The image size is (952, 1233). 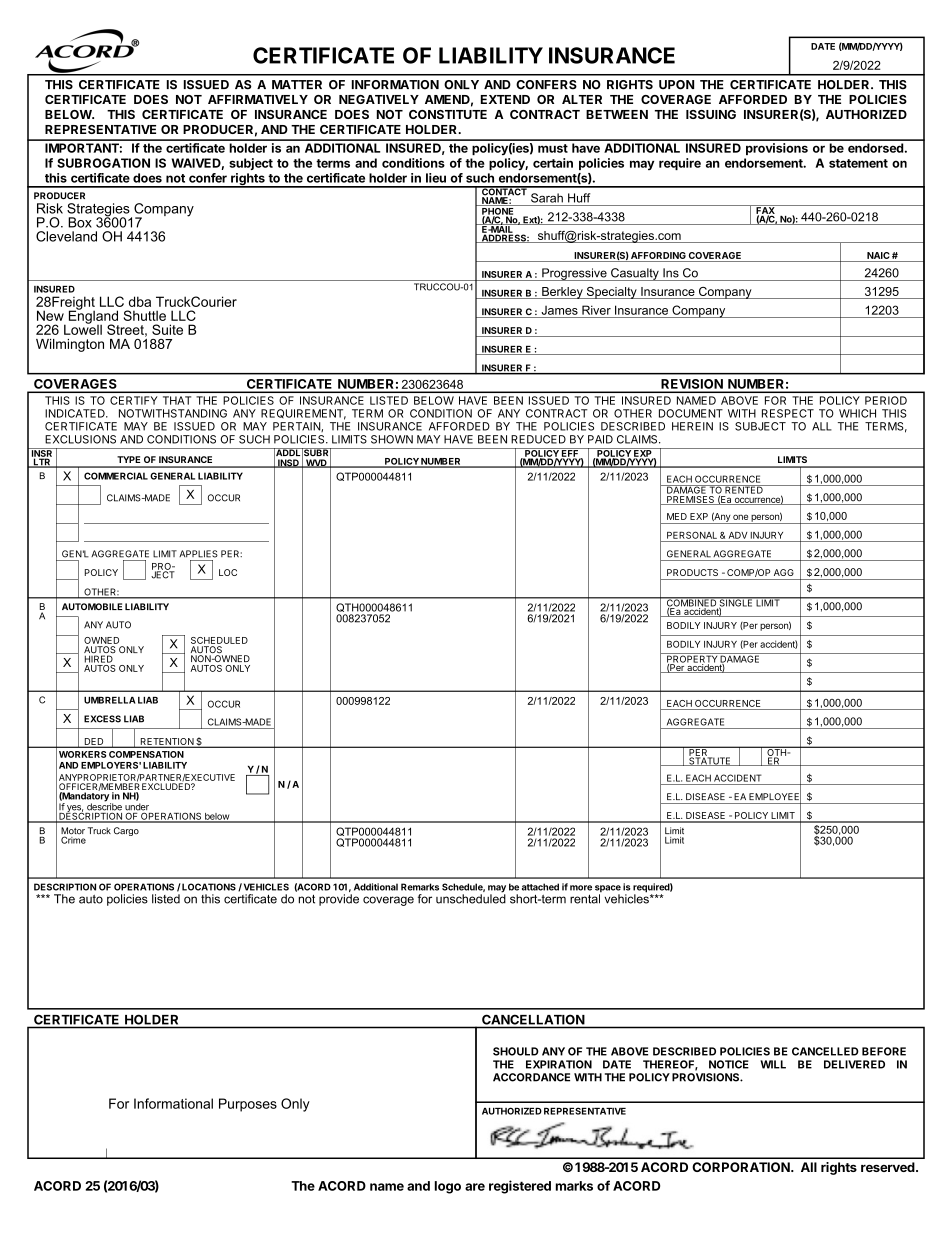 I want to click on AFFIRMATIVELY, so click(x=258, y=99).
